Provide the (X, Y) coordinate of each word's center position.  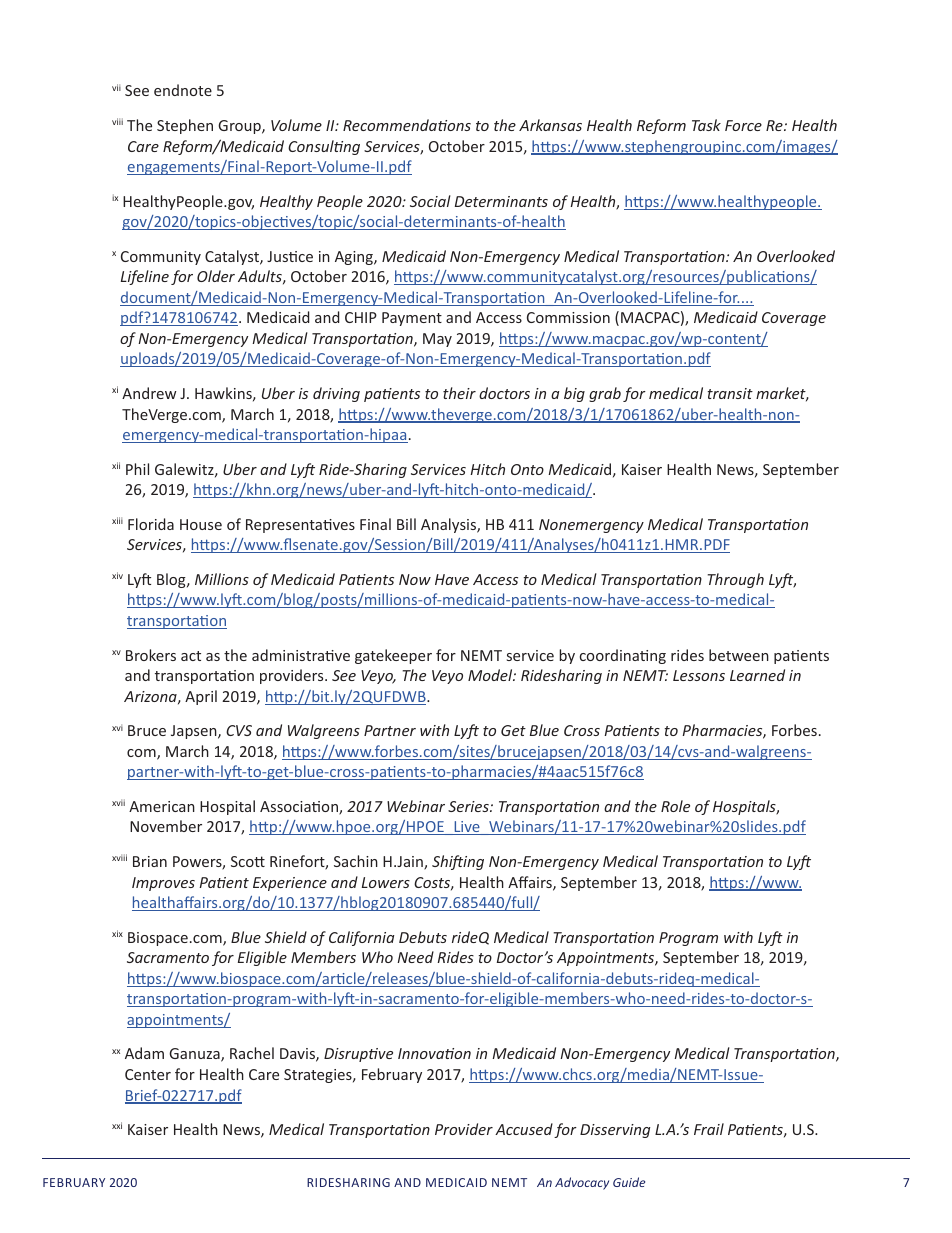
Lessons (699, 675)
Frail (709, 1129)
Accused (524, 1129)
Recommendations (407, 125)
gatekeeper (393, 656)
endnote (183, 90)
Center (148, 1074)
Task (706, 125)
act (191, 656)
